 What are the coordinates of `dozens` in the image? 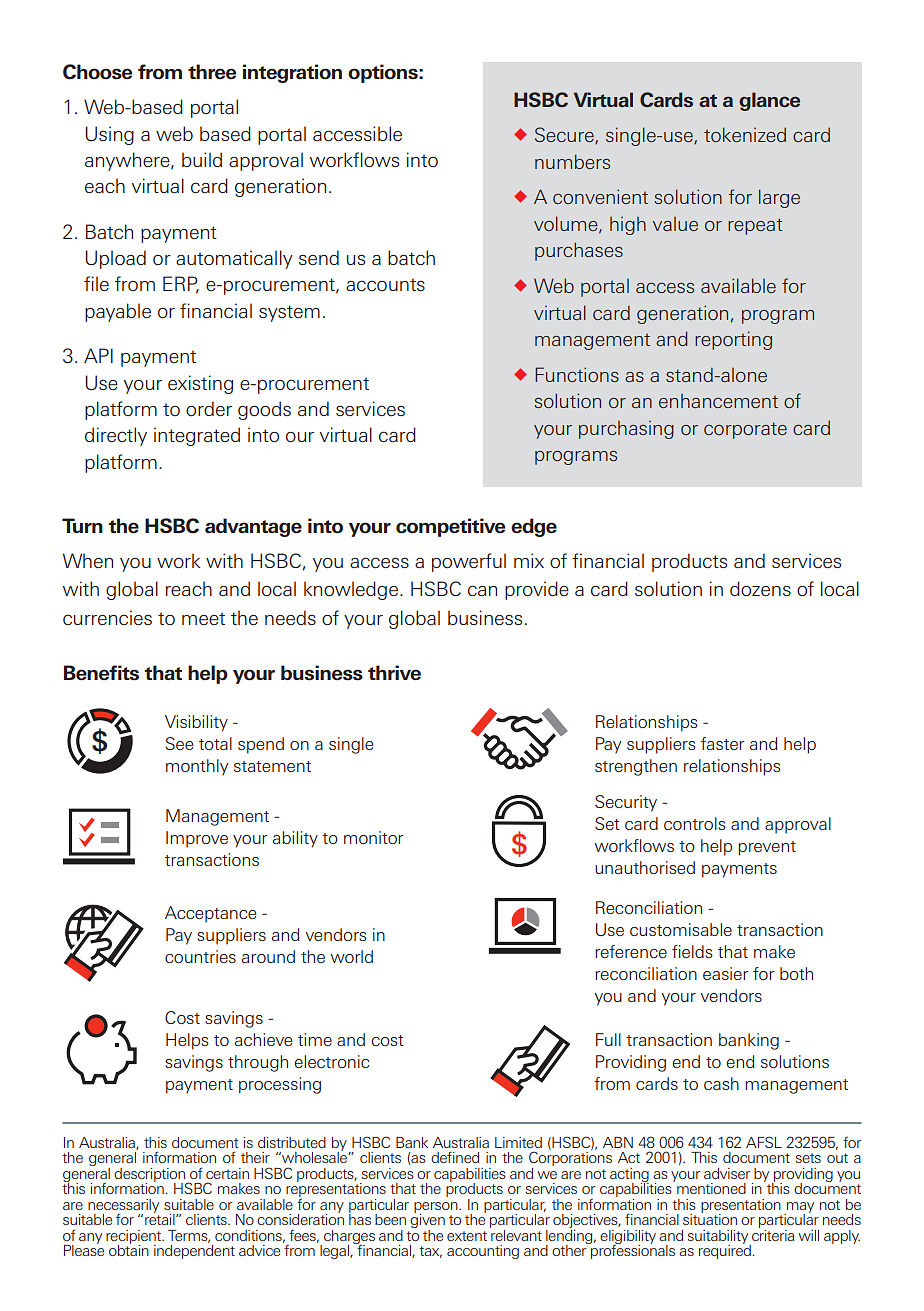 It's located at (760, 588).
